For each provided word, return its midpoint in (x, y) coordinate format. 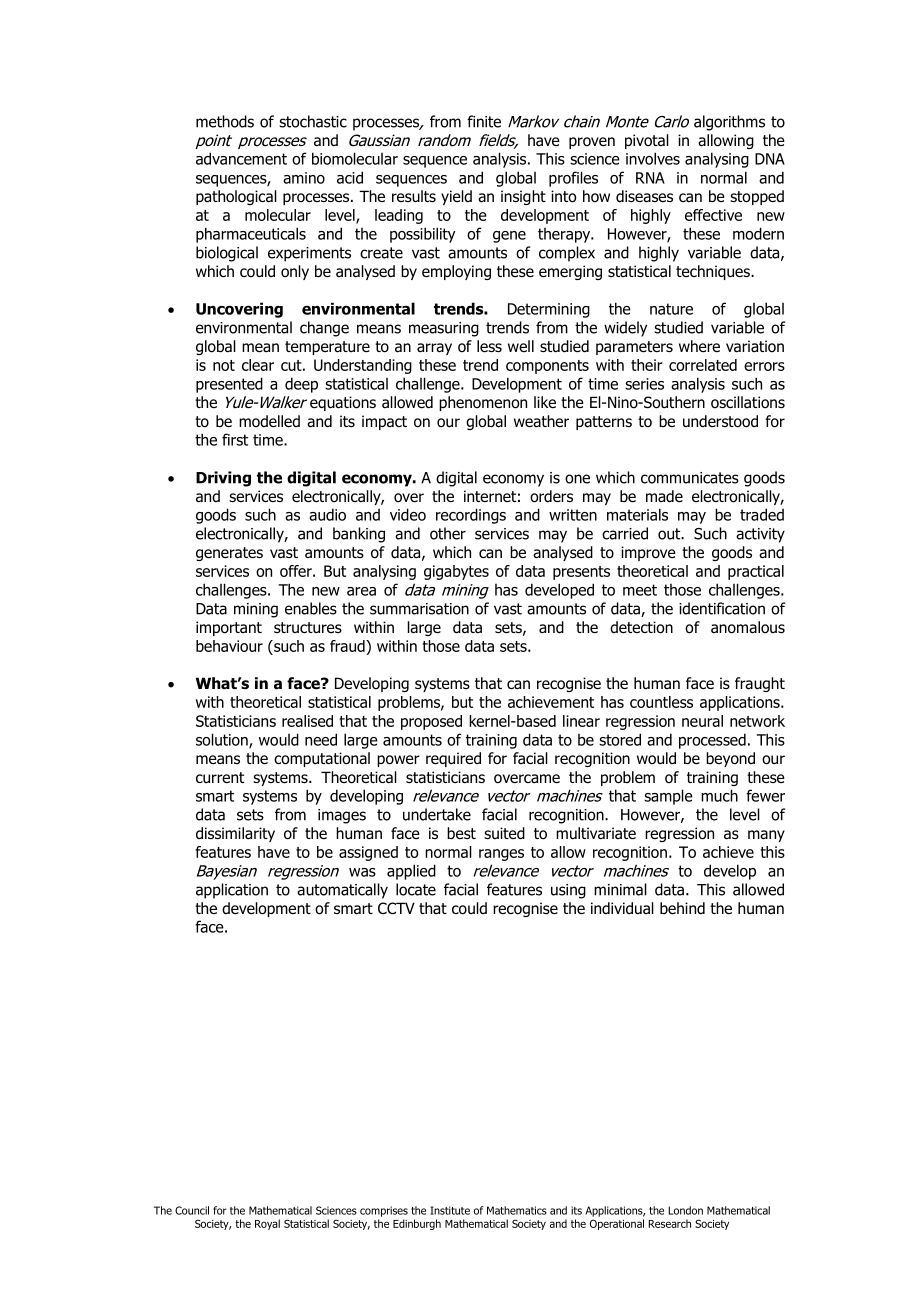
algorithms (729, 123)
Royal (267, 1224)
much (719, 795)
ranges (501, 855)
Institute (450, 1210)
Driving (223, 479)
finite (484, 121)
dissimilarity (235, 834)
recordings (471, 516)
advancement (241, 158)
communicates (690, 478)
